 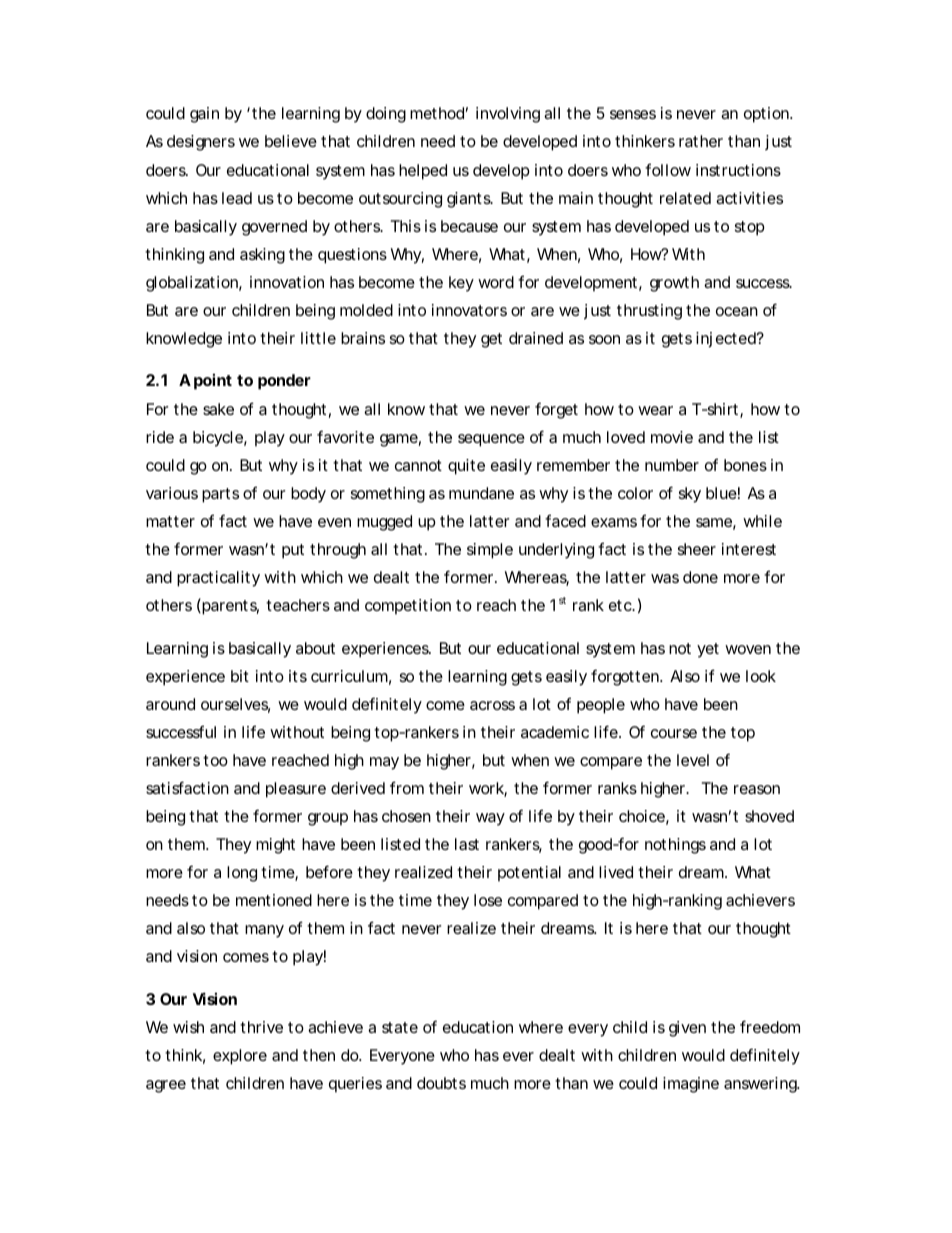 I want to click on practicality, so click(x=218, y=579).
